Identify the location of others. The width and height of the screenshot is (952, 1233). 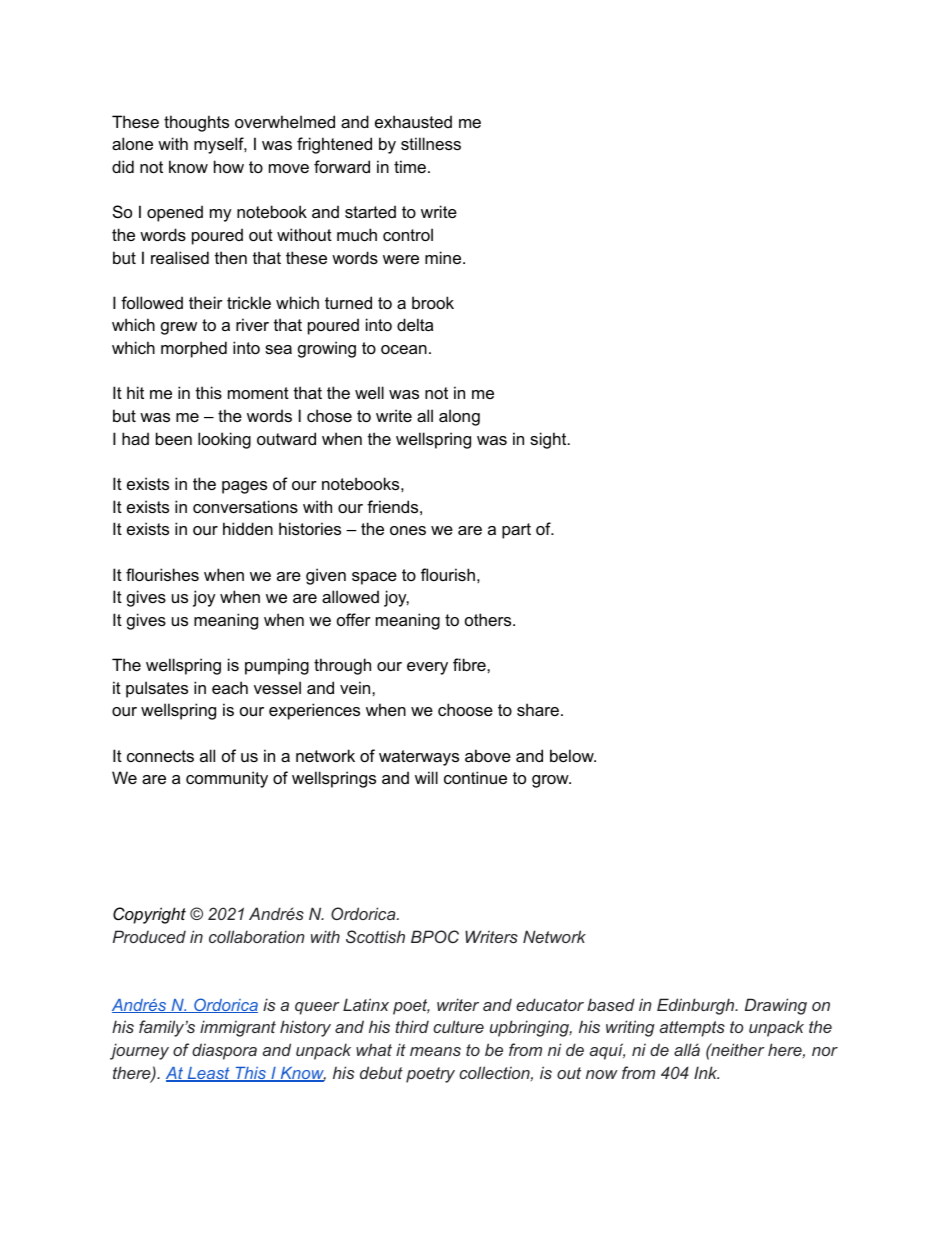
(489, 619).
